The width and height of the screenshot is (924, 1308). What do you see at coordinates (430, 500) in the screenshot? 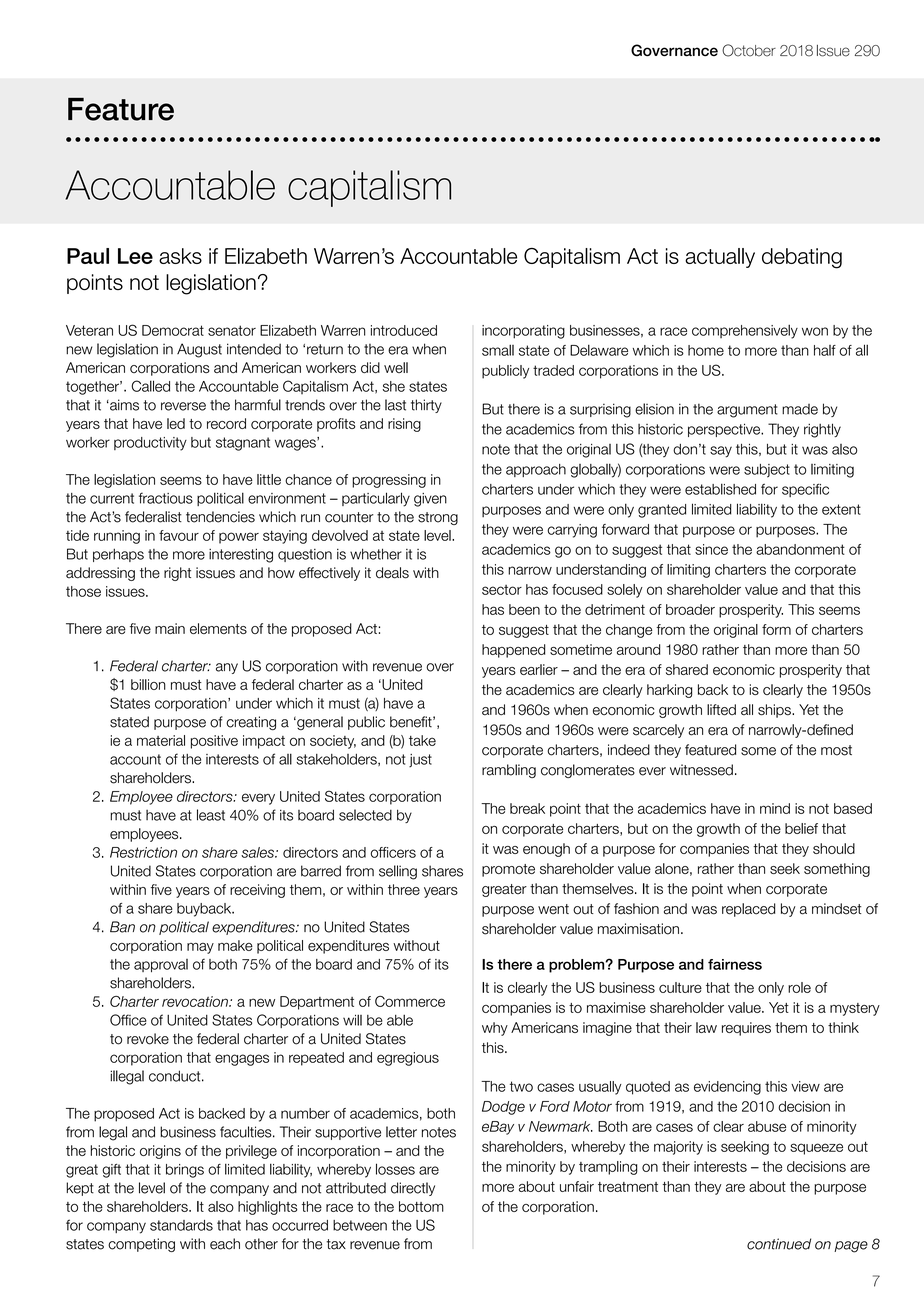
I see `given` at bounding box center [430, 500].
